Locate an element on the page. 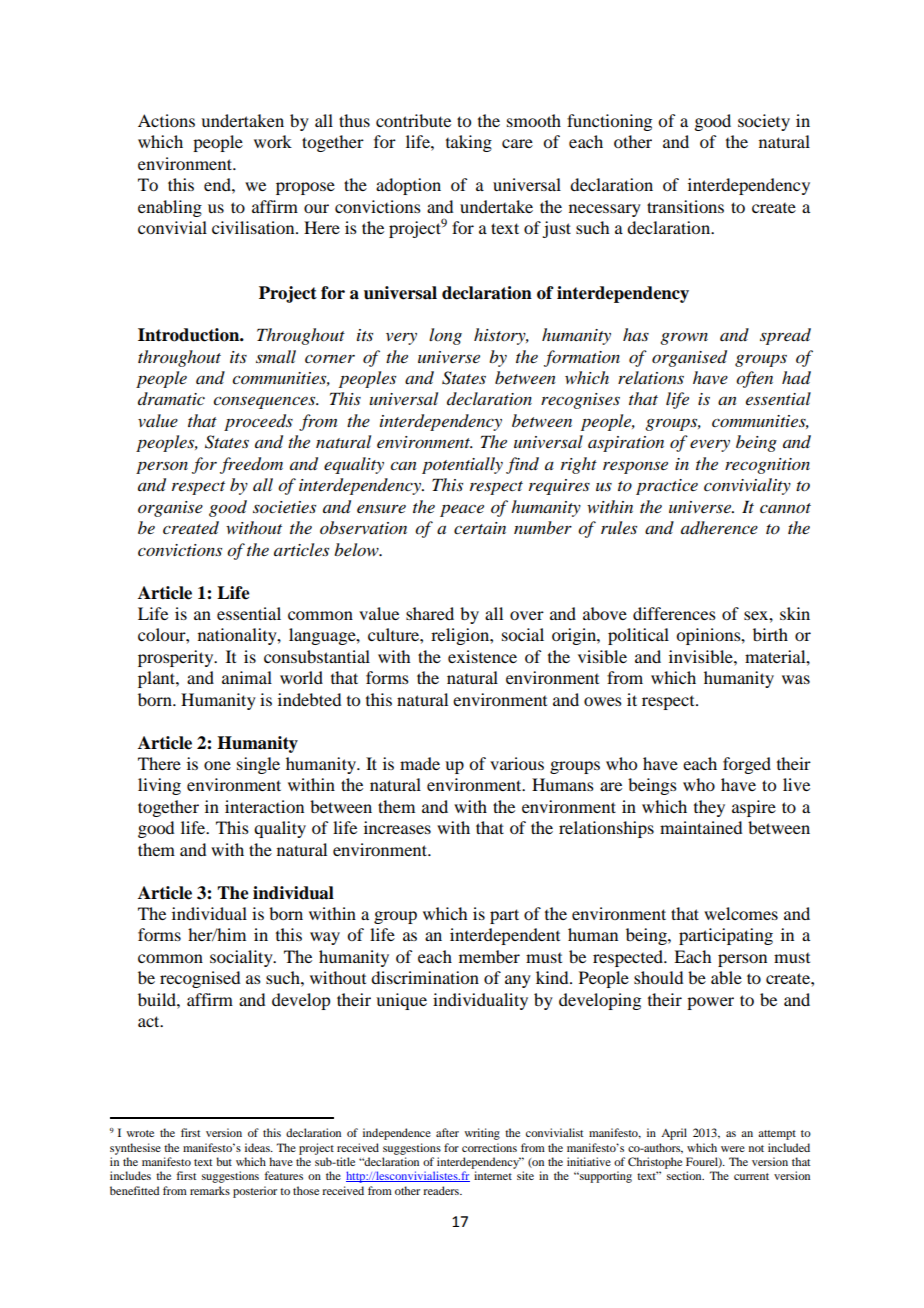 The width and height of the page is (924, 1308). prosperity is located at coordinates (177, 658).
